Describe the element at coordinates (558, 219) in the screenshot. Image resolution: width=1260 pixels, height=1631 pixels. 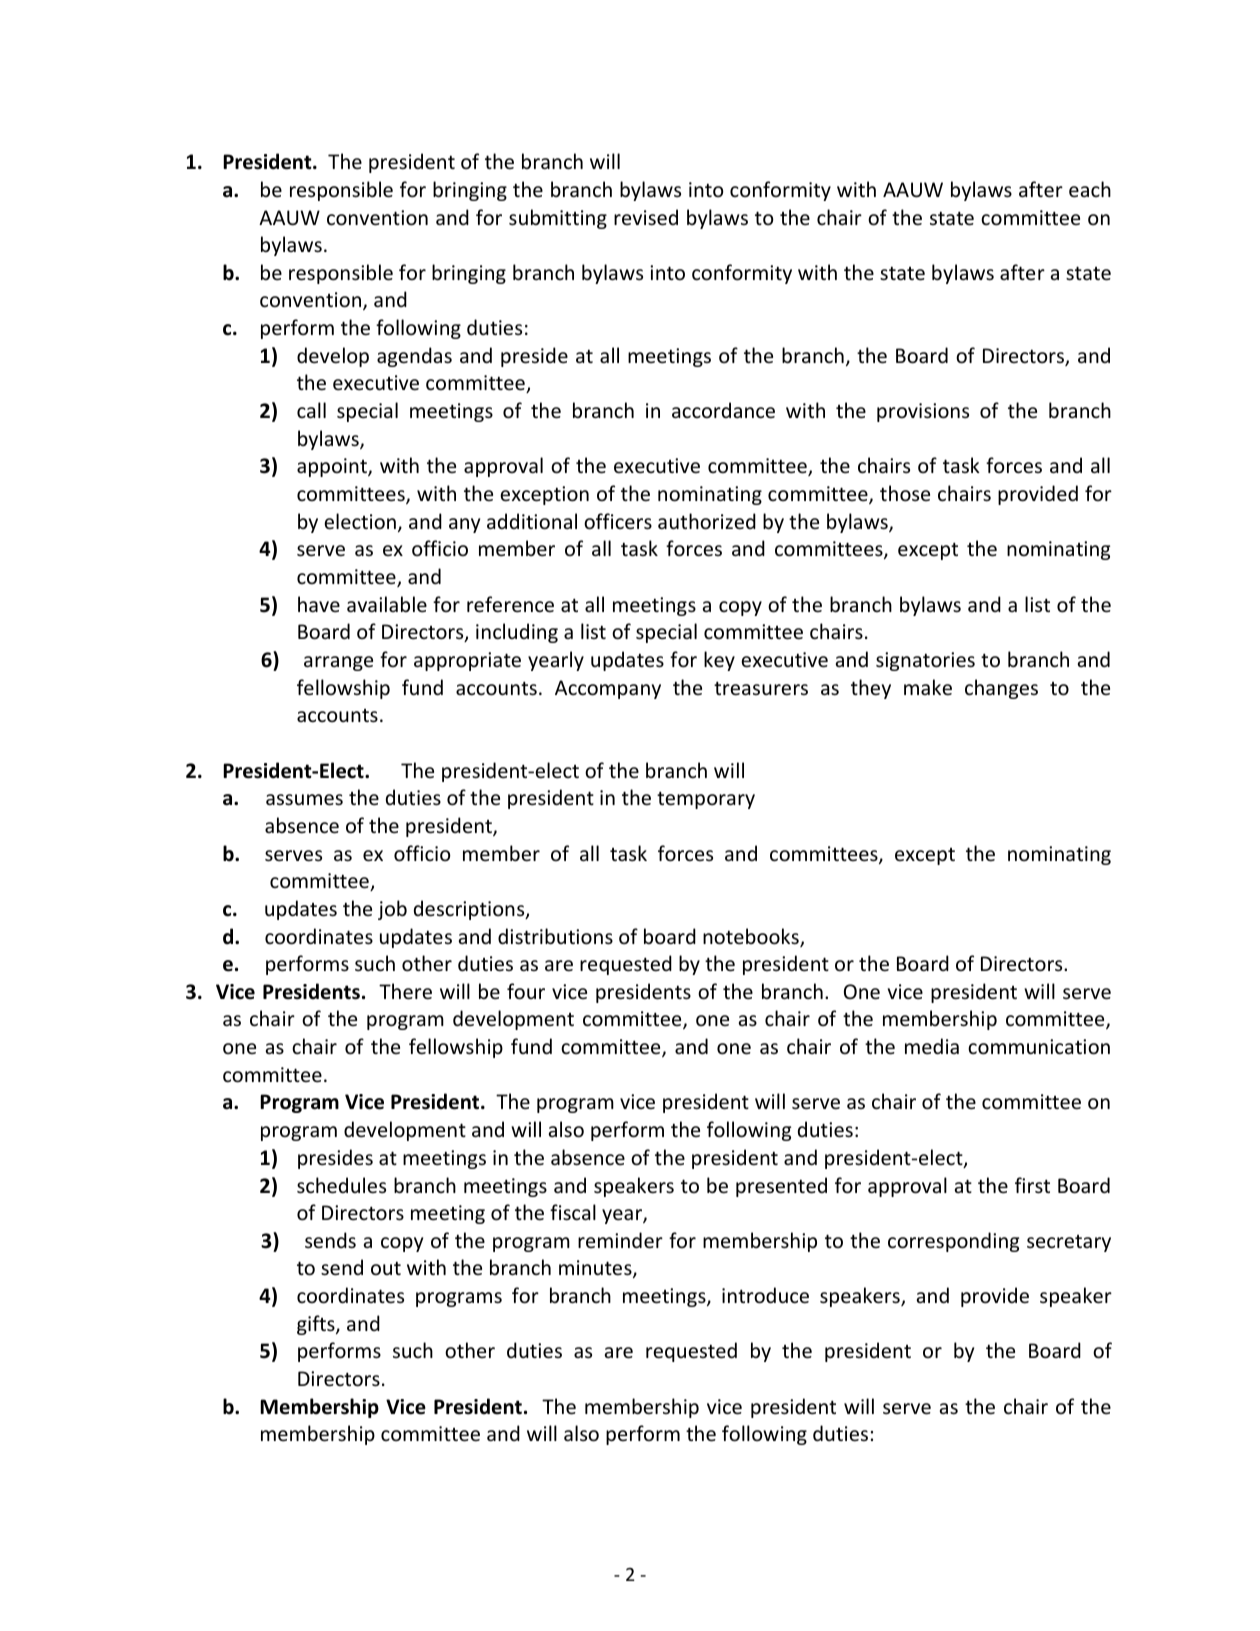
I see `submitting` at that location.
